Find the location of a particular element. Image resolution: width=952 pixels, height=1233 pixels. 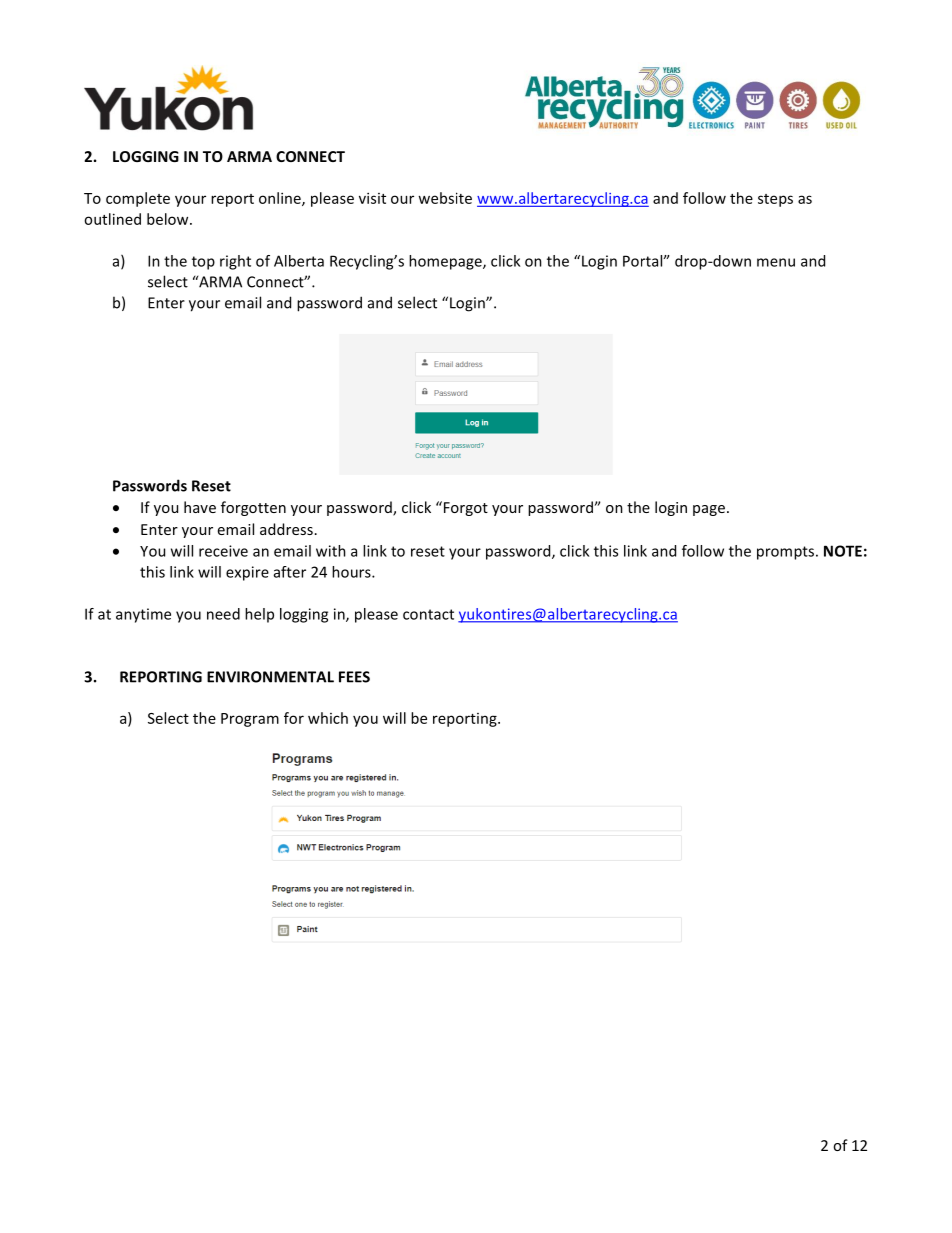

Program is located at coordinates (250, 720).
